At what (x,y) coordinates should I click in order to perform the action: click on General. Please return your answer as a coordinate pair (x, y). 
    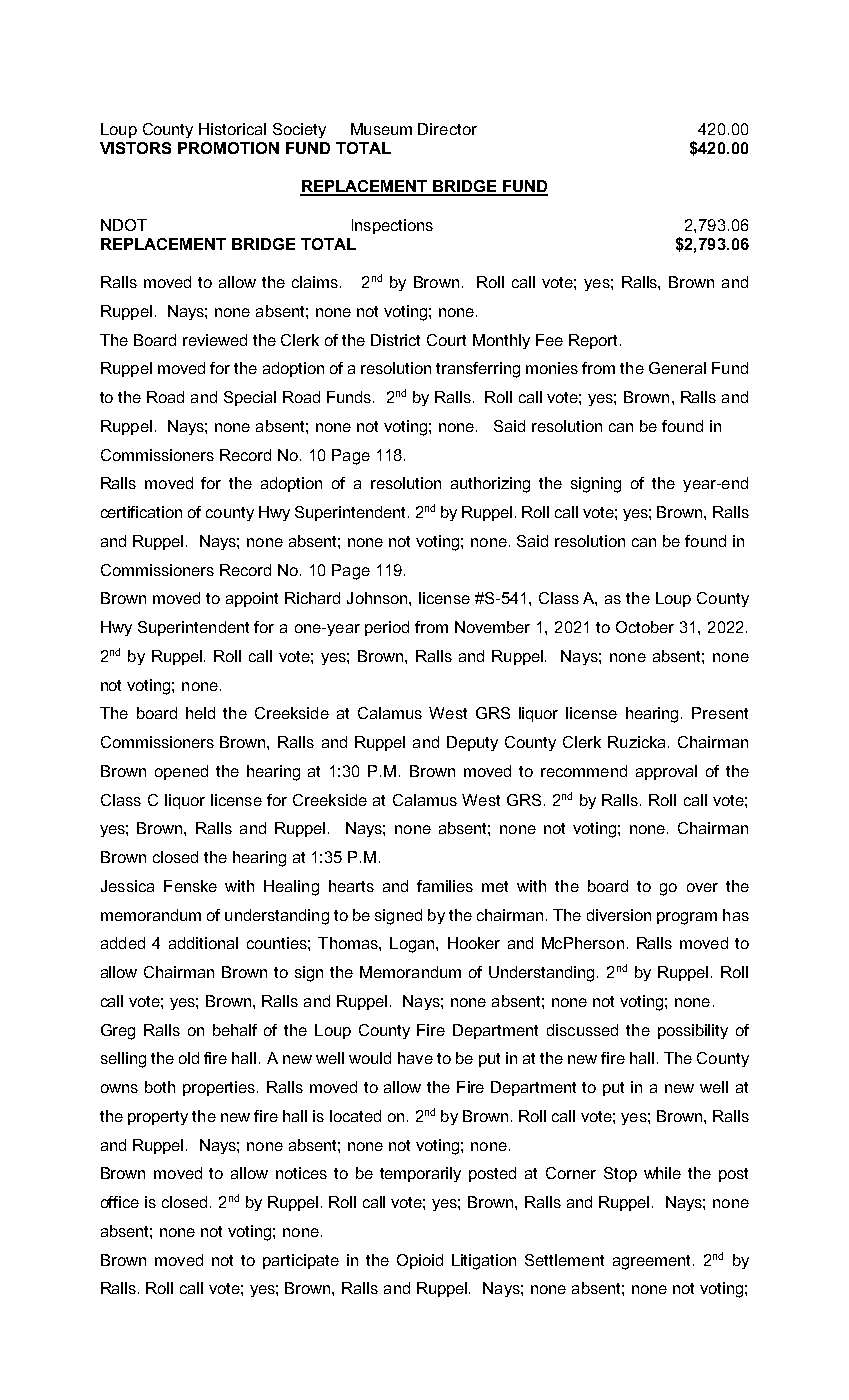
    Looking at the image, I should click on (677, 368).
